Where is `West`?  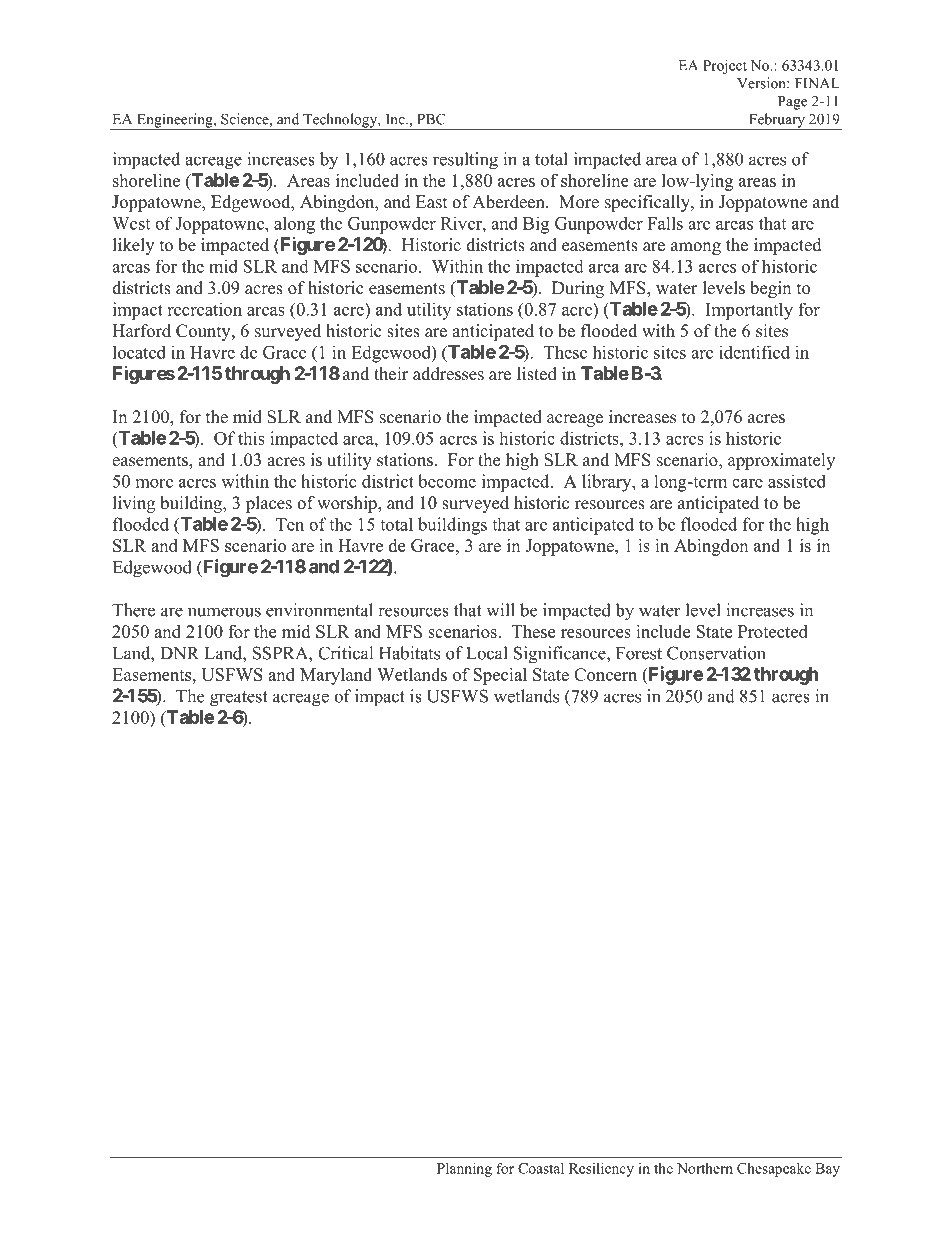
West is located at coordinates (131, 223).
